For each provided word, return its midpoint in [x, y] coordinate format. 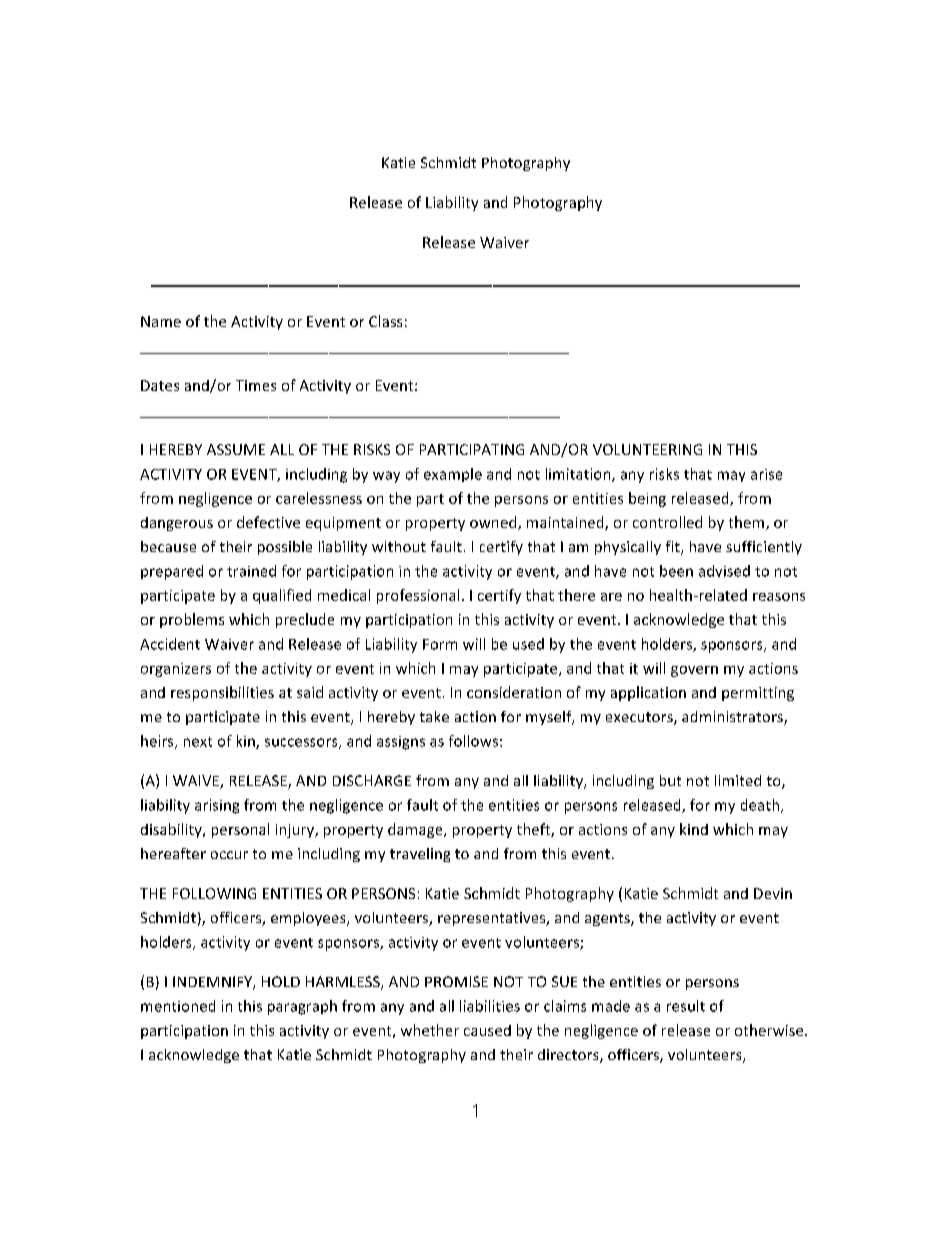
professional [418, 596]
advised [724, 571]
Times [256, 385]
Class [385, 321]
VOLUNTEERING [647, 449]
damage [416, 830]
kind [694, 829]
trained [251, 571]
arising [217, 806]
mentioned [178, 1006]
